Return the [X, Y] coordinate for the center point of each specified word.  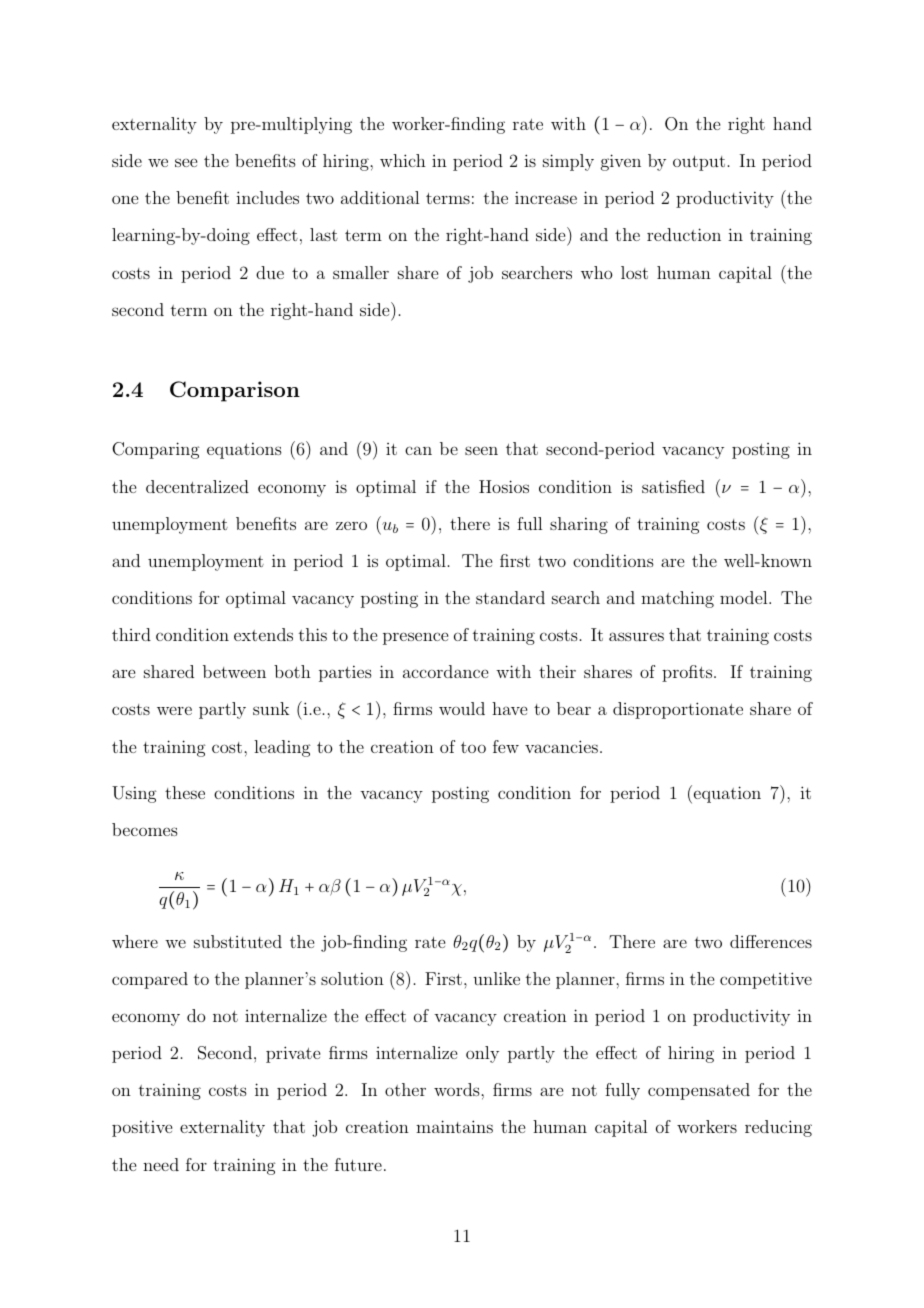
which [403, 160]
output [699, 163]
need [161, 1164]
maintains [454, 1126]
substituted [238, 941]
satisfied [673, 486]
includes [267, 197]
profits [688, 673]
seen [481, 450]
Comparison [235, 391]
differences [771, 941]
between [234, 671]
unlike [496, 978]
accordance [445, 671]
